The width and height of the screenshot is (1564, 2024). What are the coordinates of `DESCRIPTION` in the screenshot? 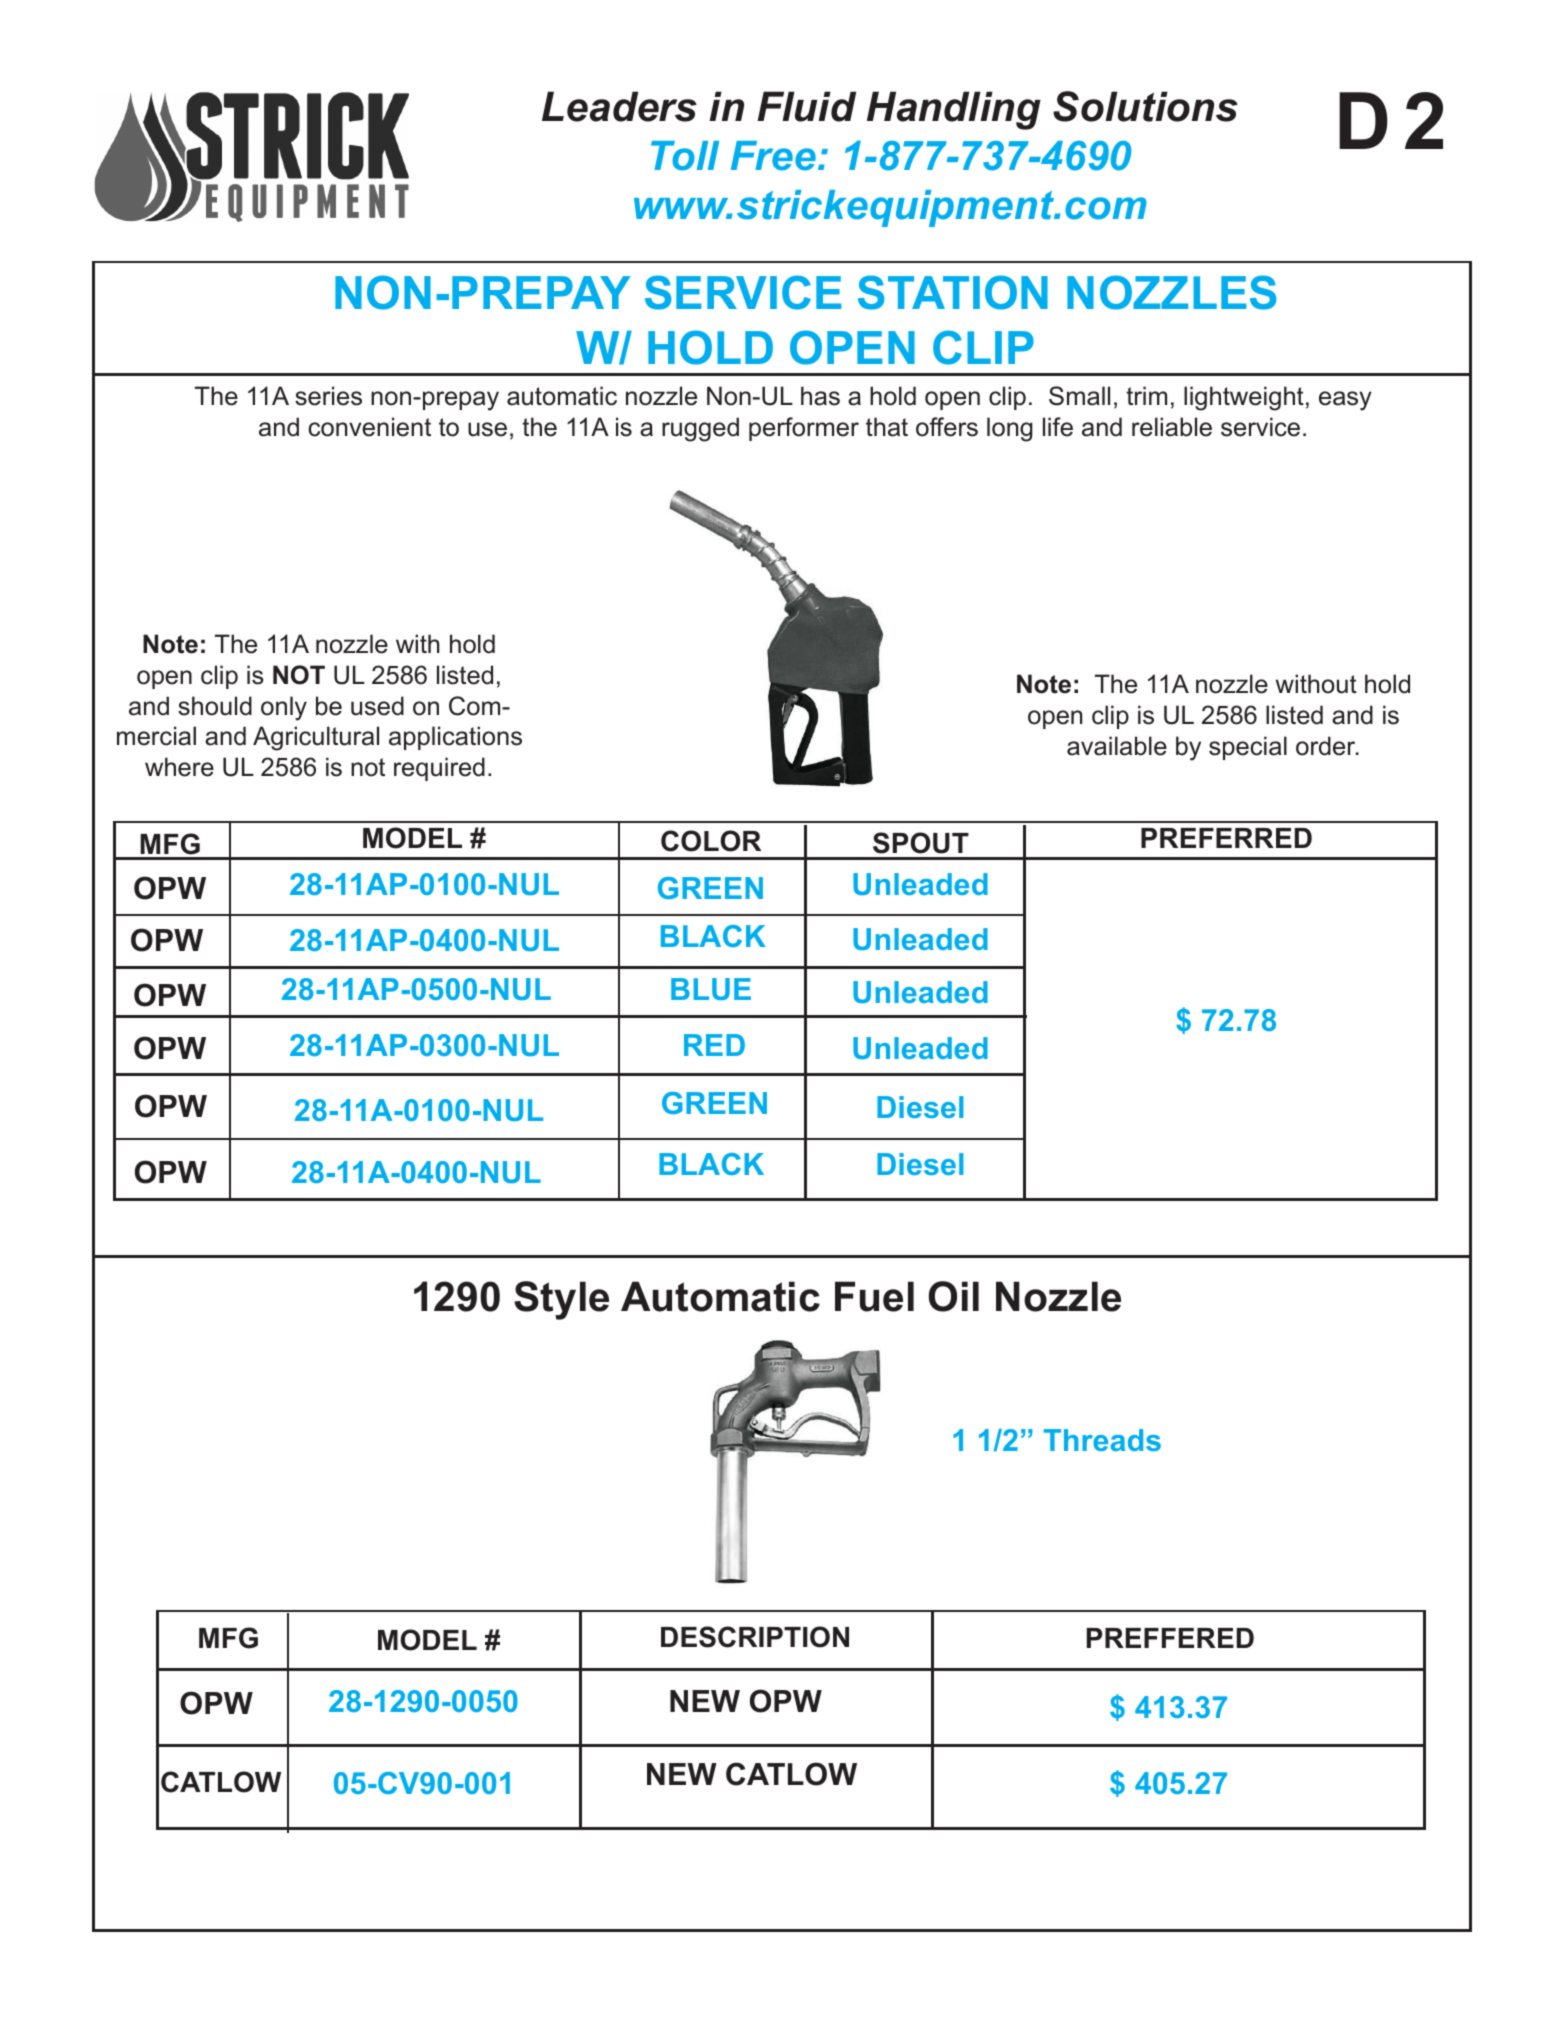 It's located at (755, 1637).
